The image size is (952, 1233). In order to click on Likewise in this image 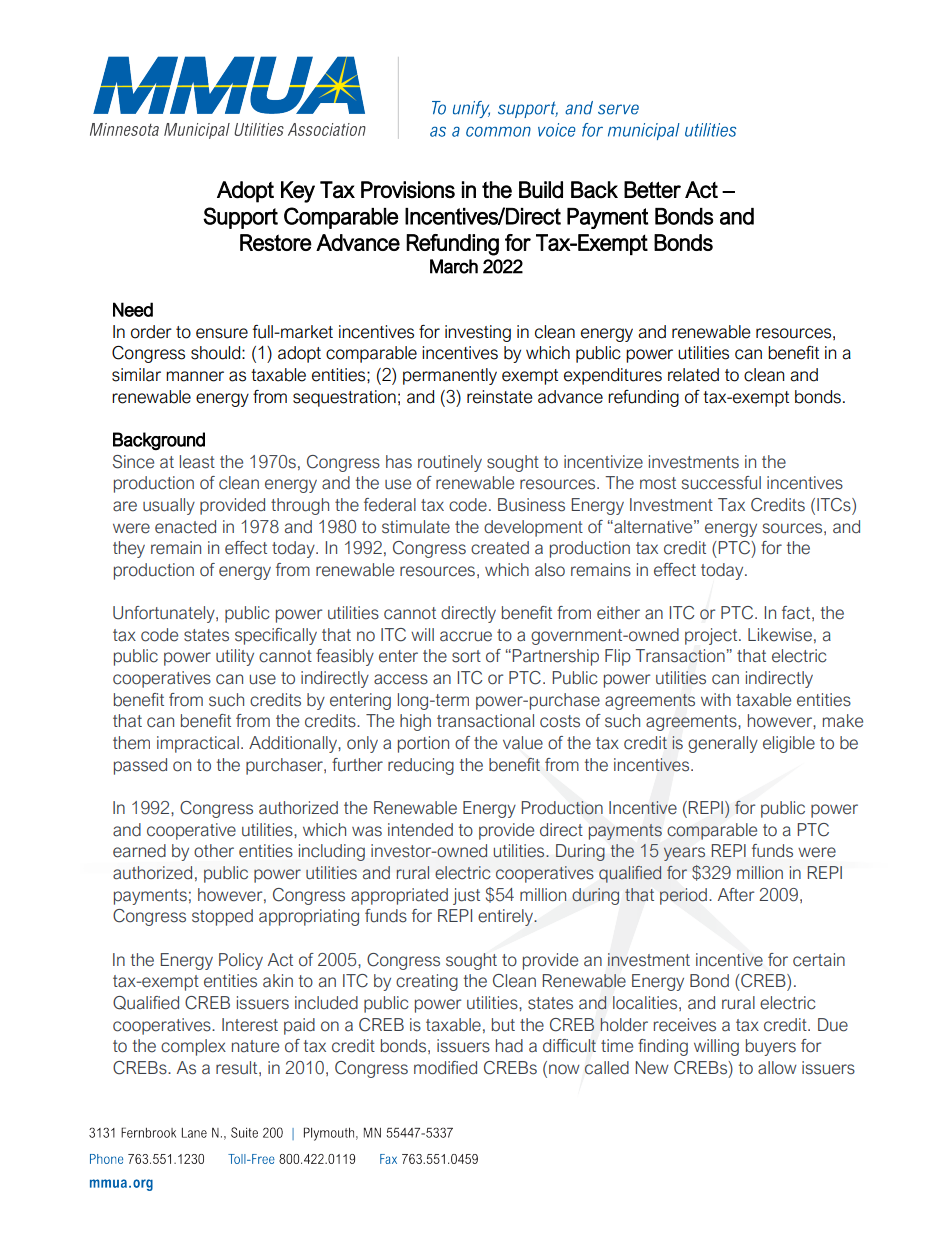, I will do `click(780, 635)`.
